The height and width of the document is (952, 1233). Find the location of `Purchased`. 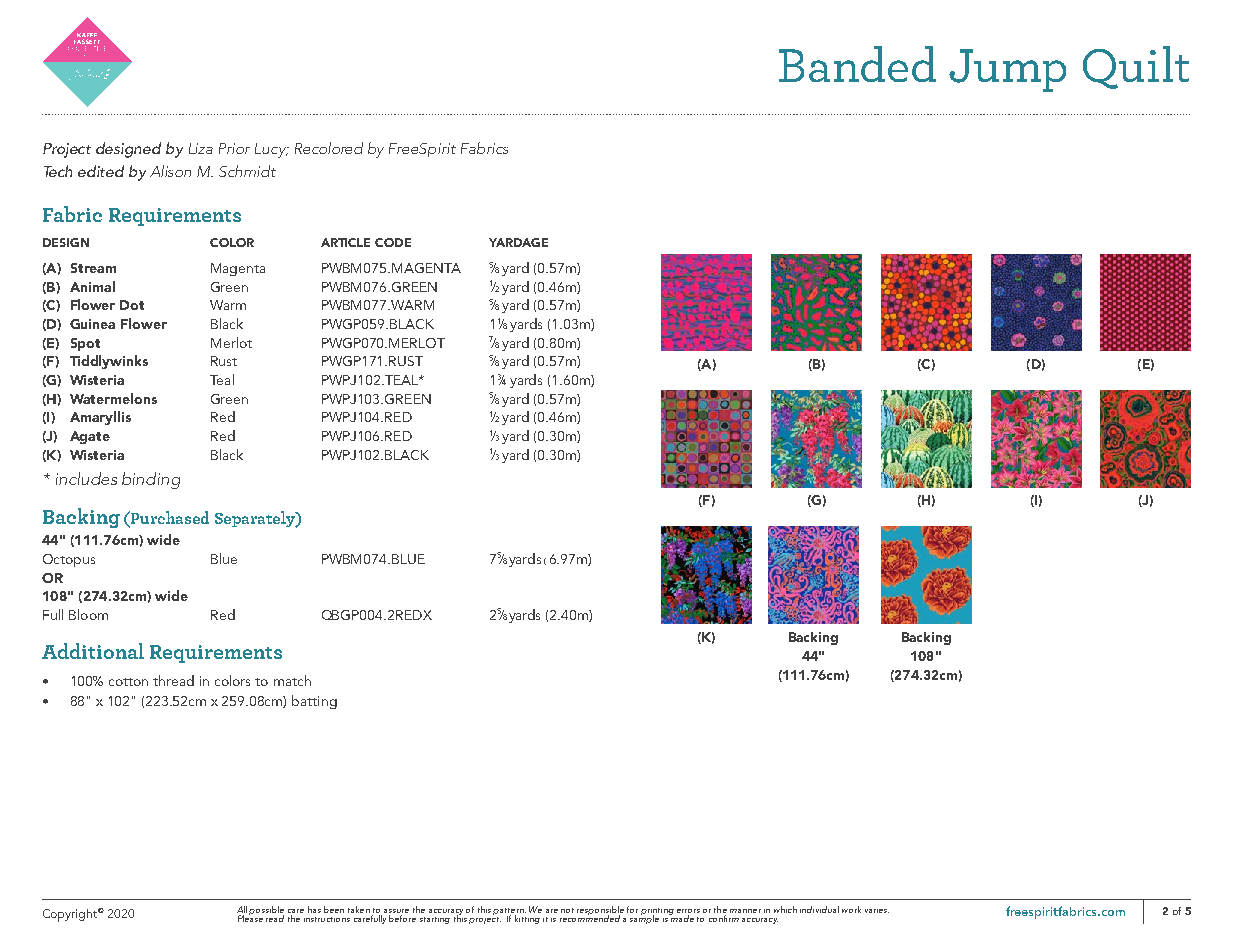

Purchased is located at coordinates (169, 517).
